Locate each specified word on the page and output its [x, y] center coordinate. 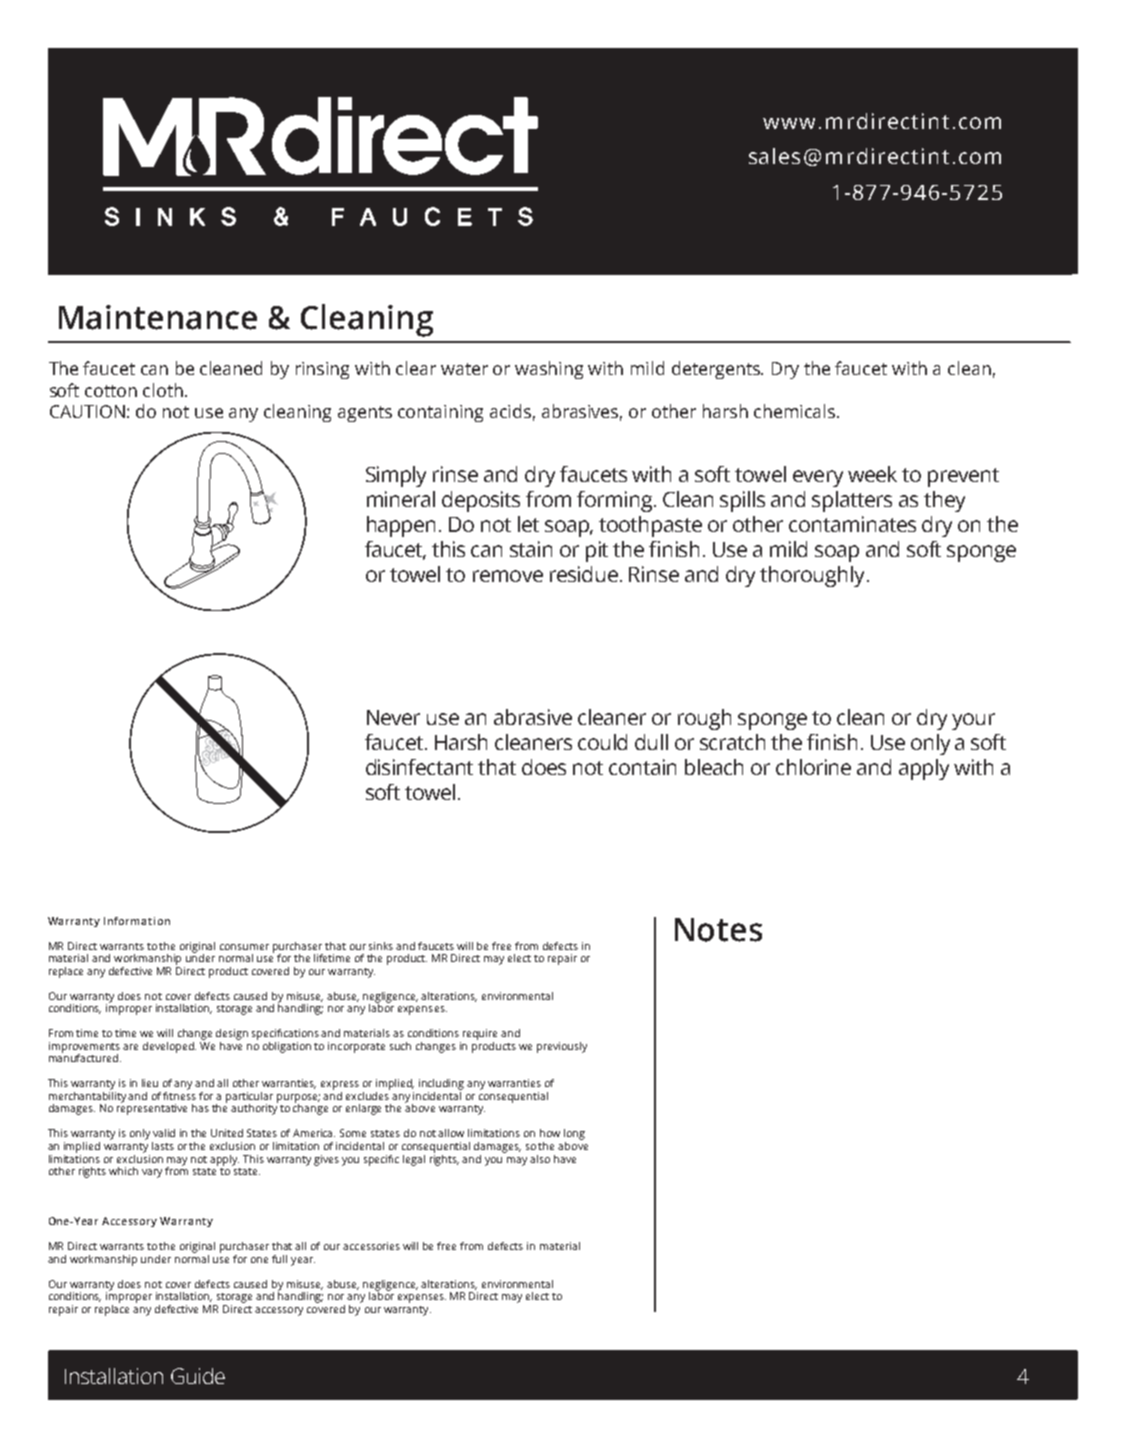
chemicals [796, 411]
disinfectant [419, 767]
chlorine [813, 767]
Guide [198, 1376]
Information [137, 921]
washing [549, 370]
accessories [371, 1246]
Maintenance [158, 317]
